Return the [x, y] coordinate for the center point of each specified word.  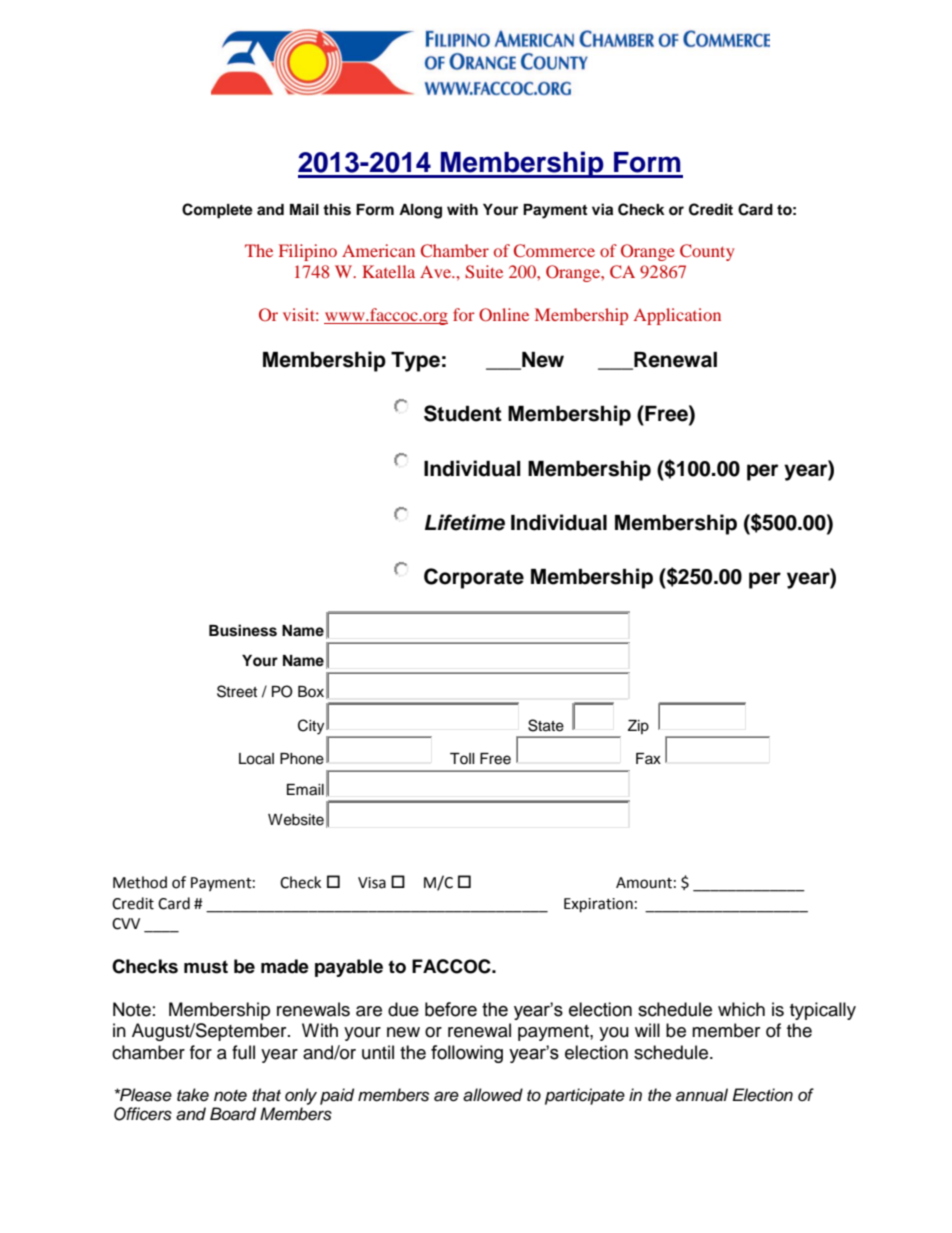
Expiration [598, 905]
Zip [638, 727]
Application [677, 316]
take [193, 1095]
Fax [648, 758]
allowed [493, 1095]
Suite [484, 272]
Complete [217, 211]
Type [415, 362]
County [707, 252]
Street [237, 691]
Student [463, 413]
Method [140, 882]
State [546, 725]
